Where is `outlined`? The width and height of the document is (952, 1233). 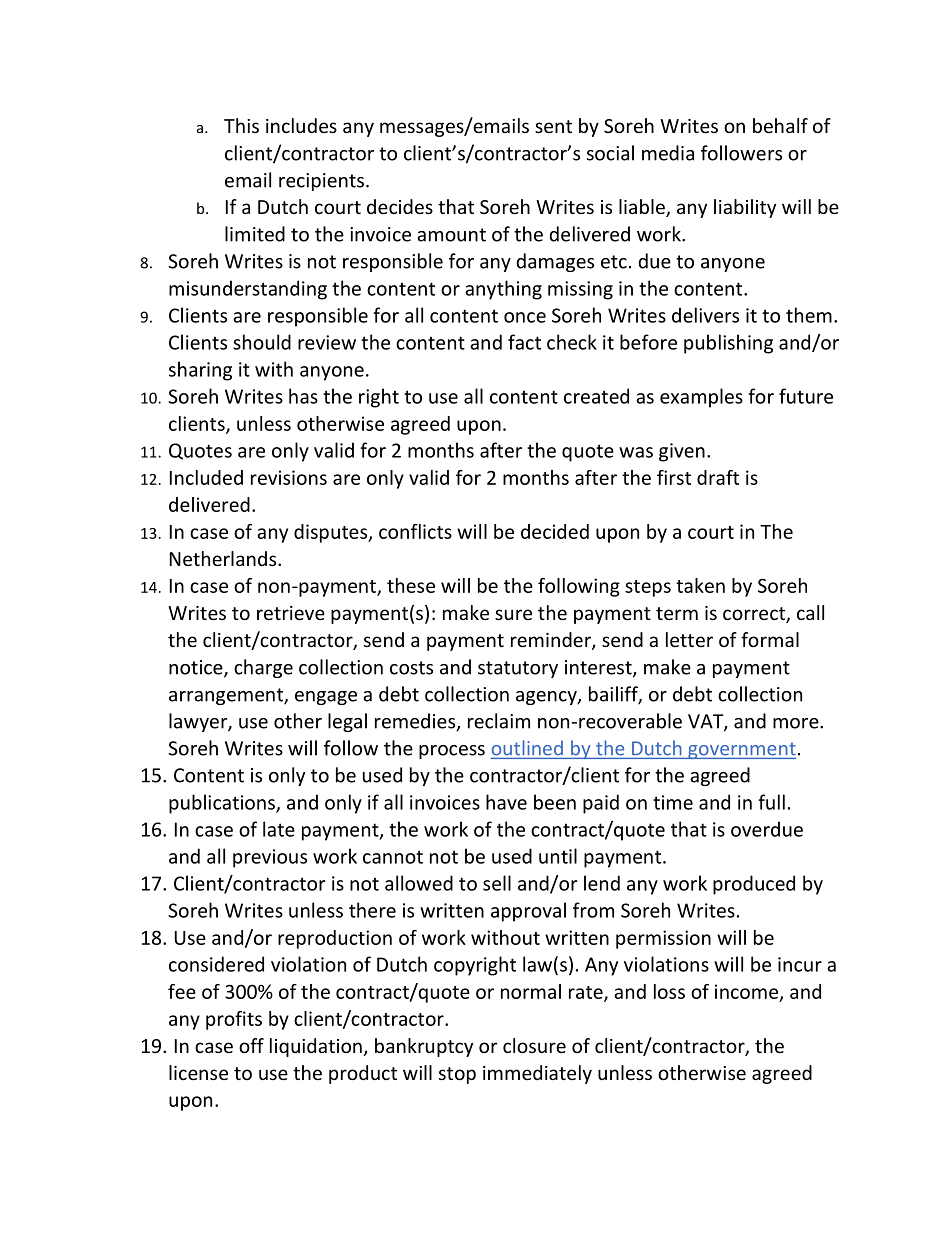
outlined is located at coordinates (527, 748).
